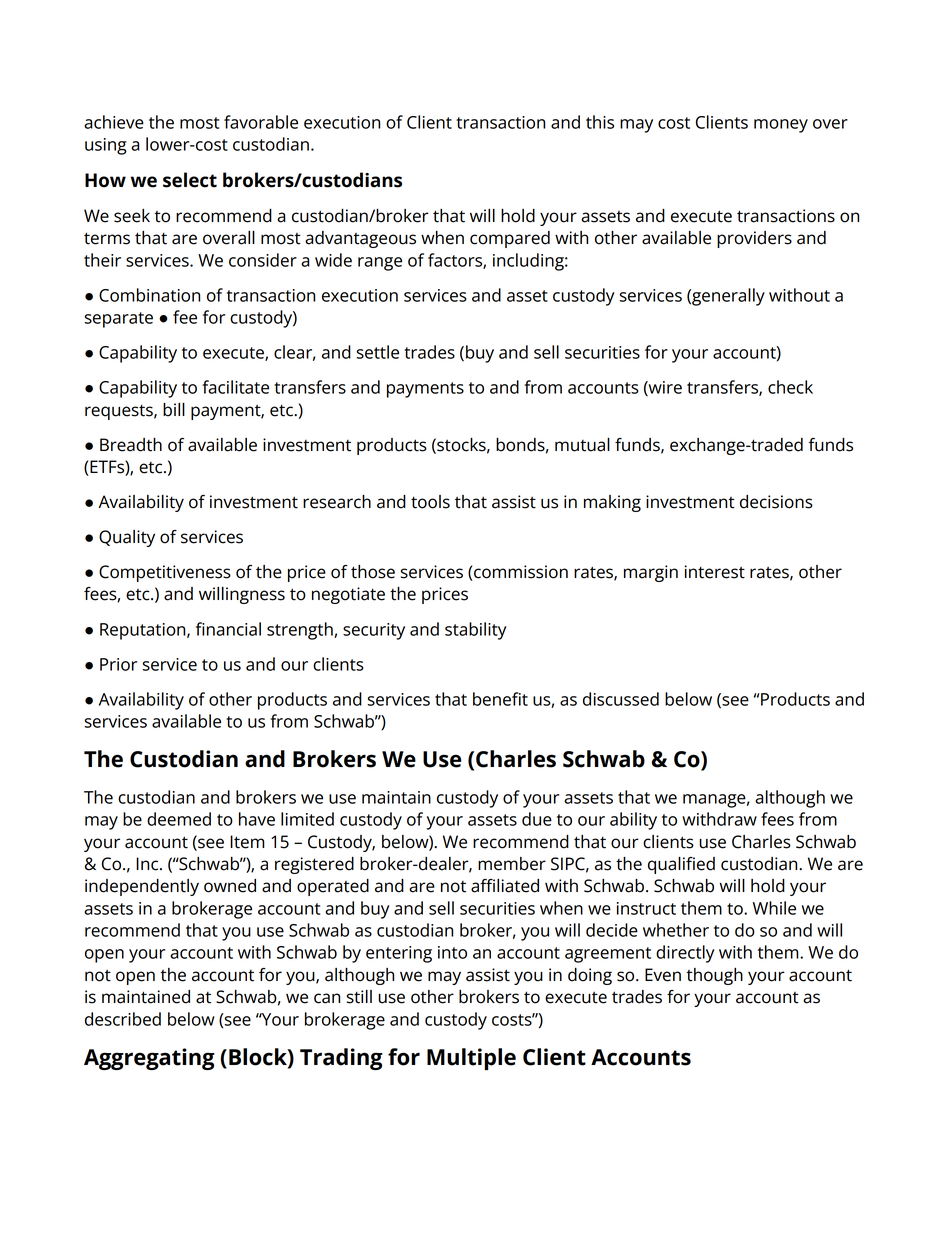 This screenshot has width=952, height=1233. What do you see at coordinates (149, 1059) in the screenshot?
I see `Aggregating` at bounding box center [149, 1059].
